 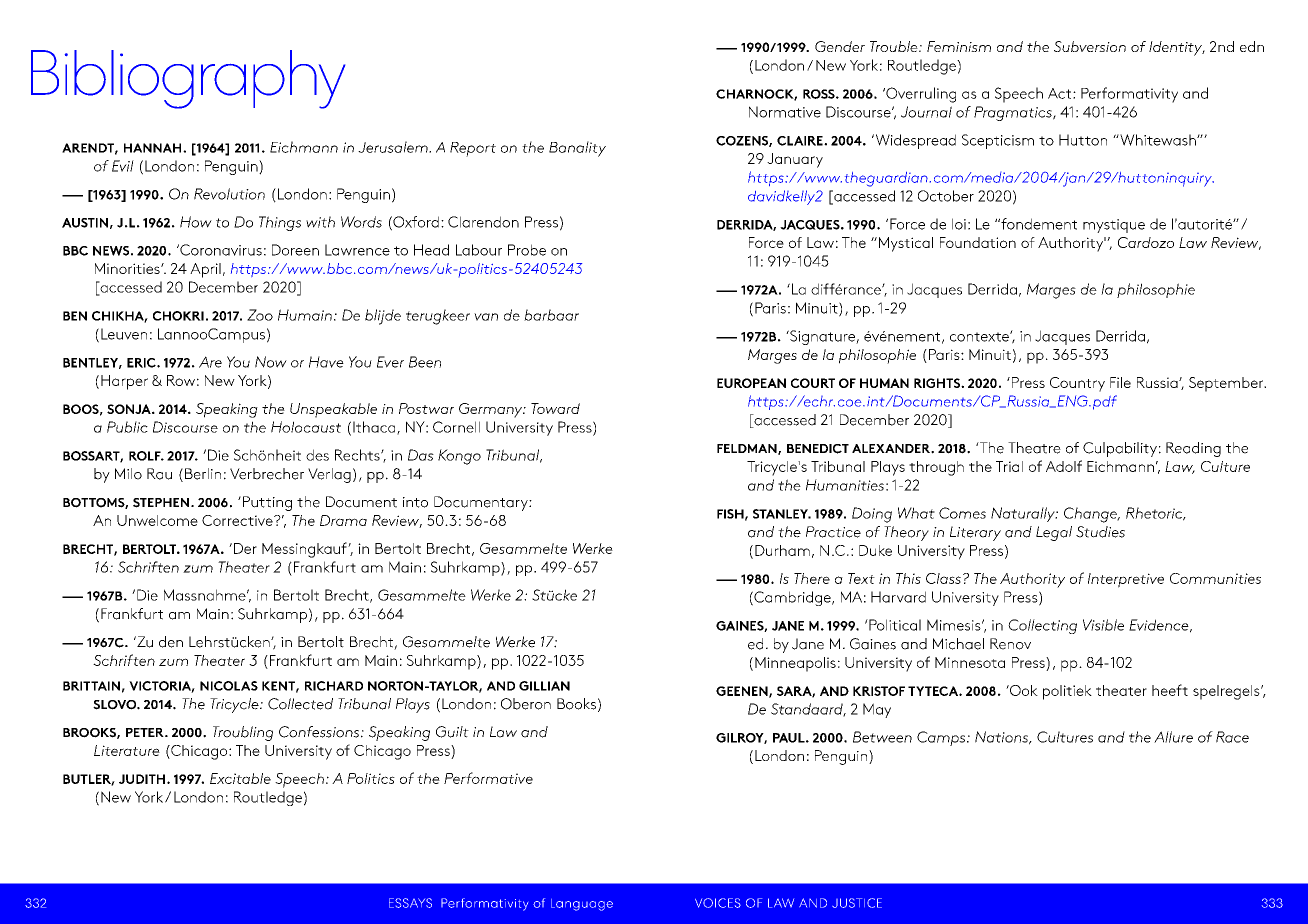 What do you see at coordinates (188, 79) in the image?
I see `Bibliography` at bounding box center [188, 79].
